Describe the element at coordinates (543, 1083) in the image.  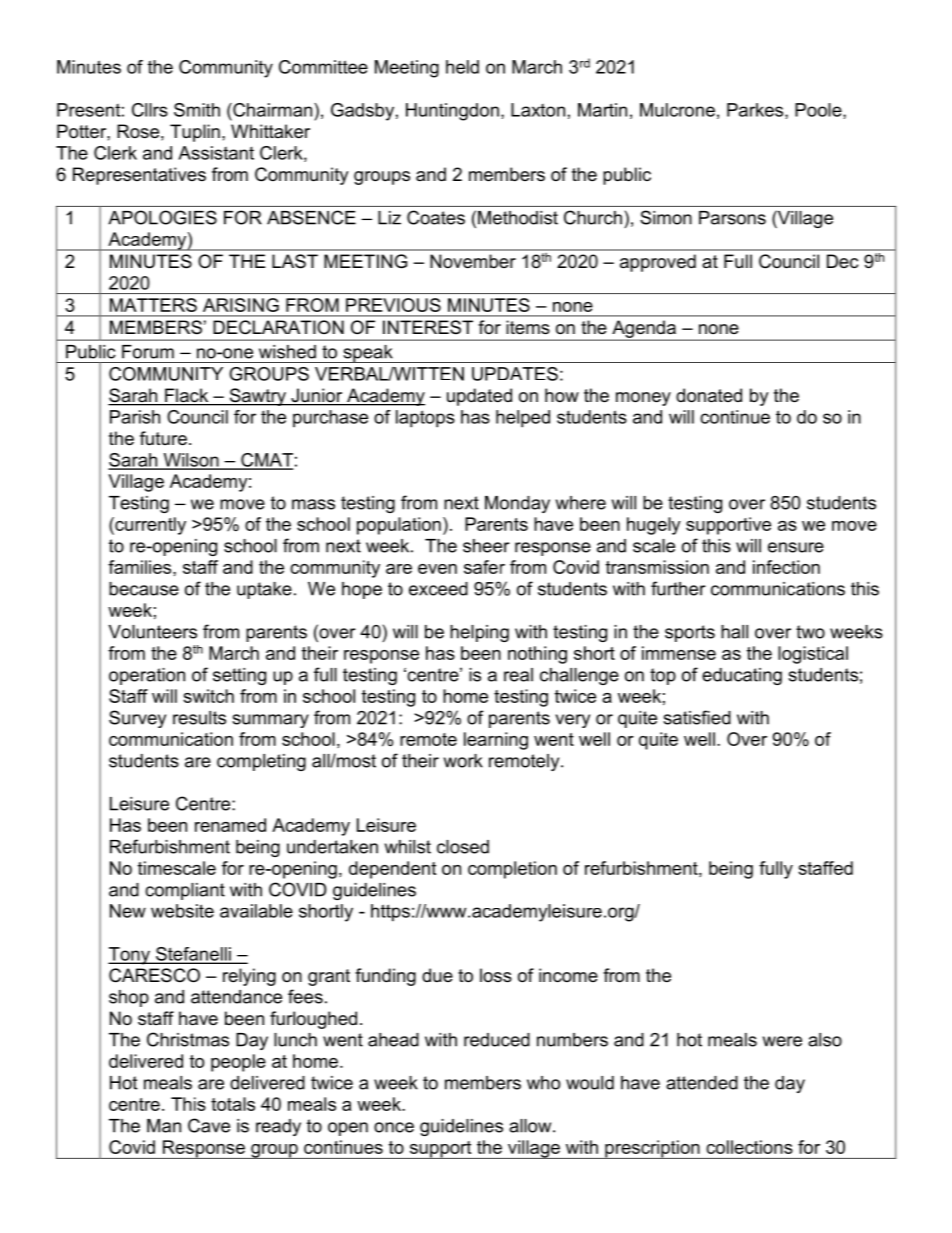
I see `who` at that location.
